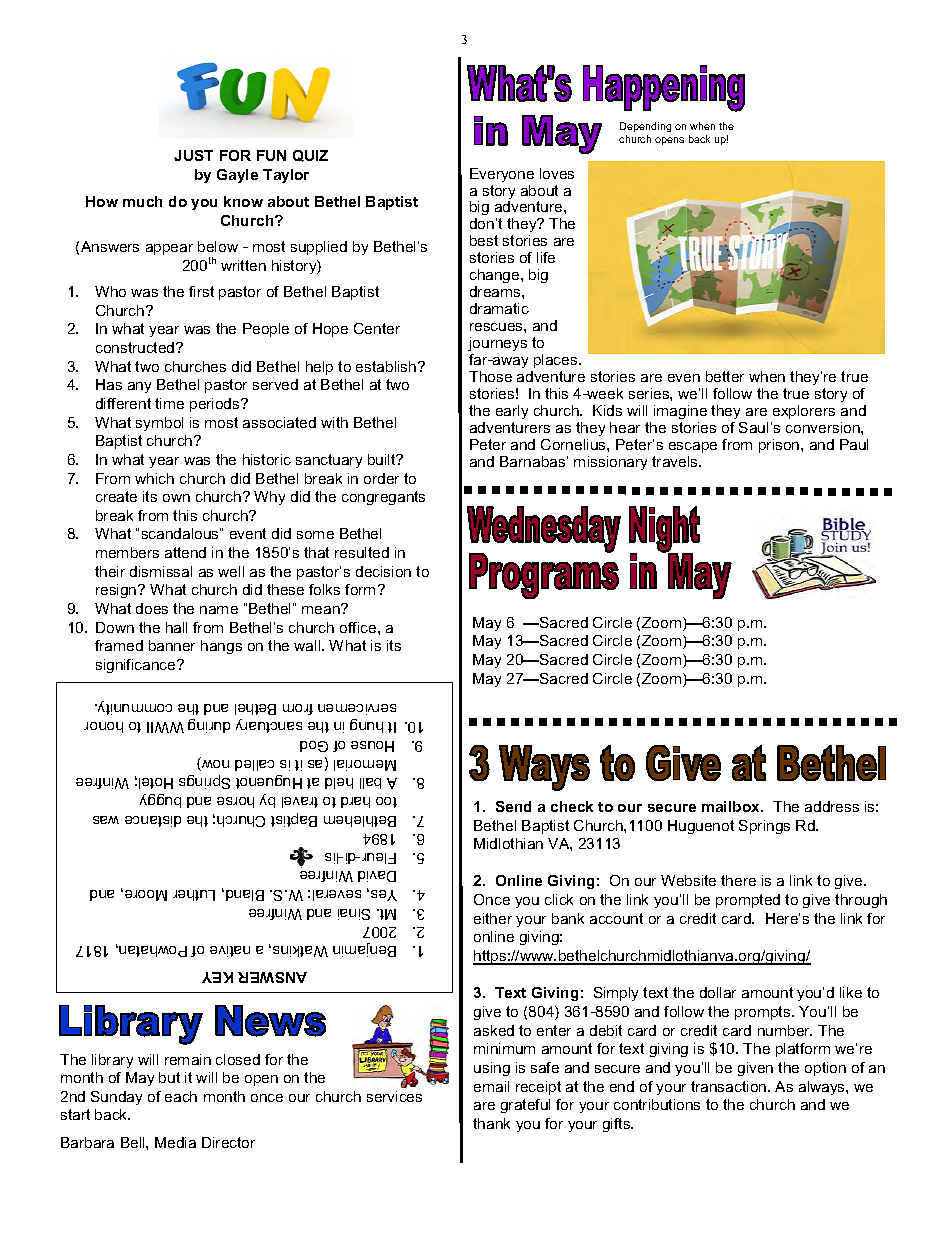 The height and width of the screenshot is (1233, 952). Describe the element at coordinates (193, 155) in the screenshot. I see `JUST` at that location.
